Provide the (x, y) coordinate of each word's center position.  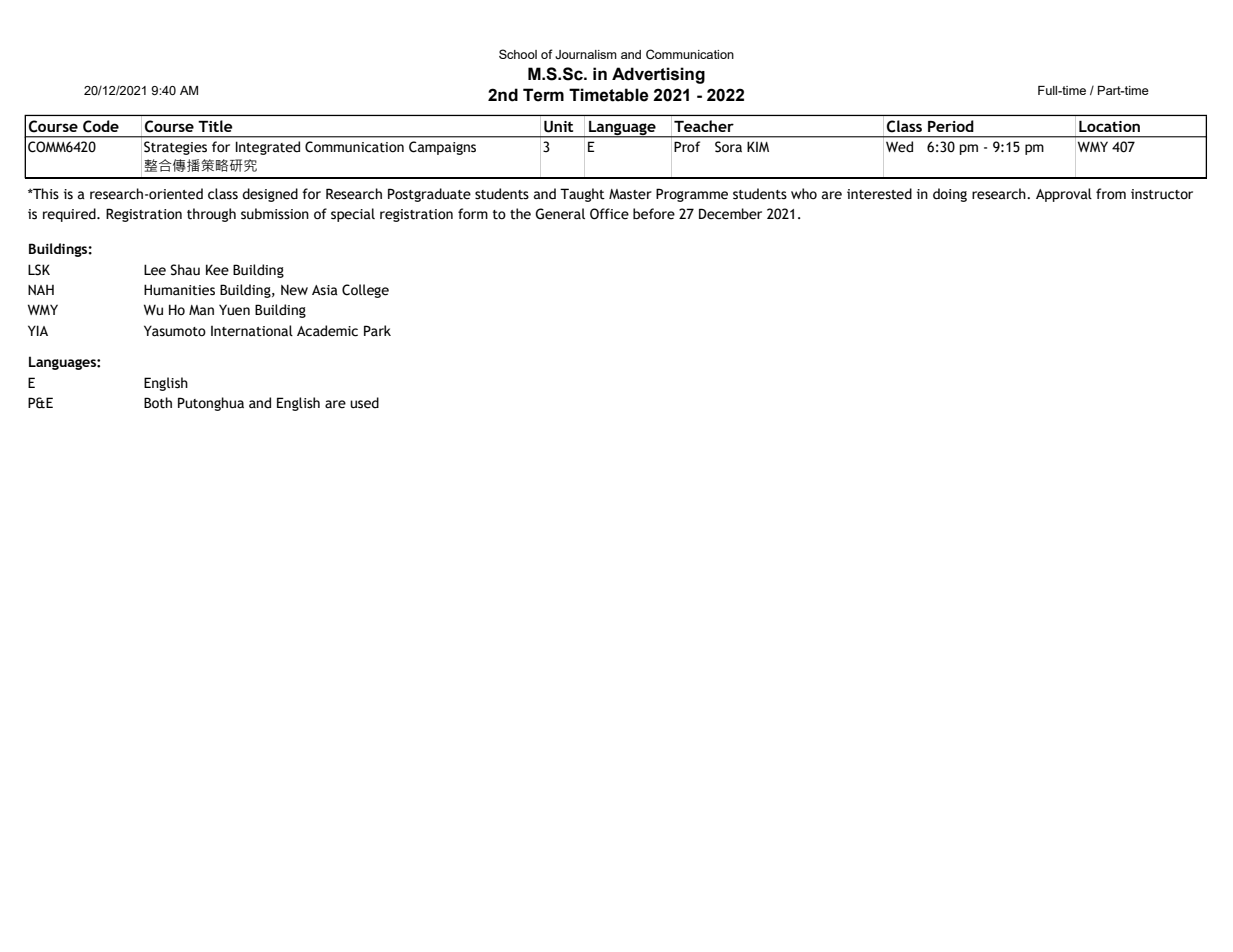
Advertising (658, 75)
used (364, 403)
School (518, 54)
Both (158, 403)
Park (377, 331)
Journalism (586, 54)
